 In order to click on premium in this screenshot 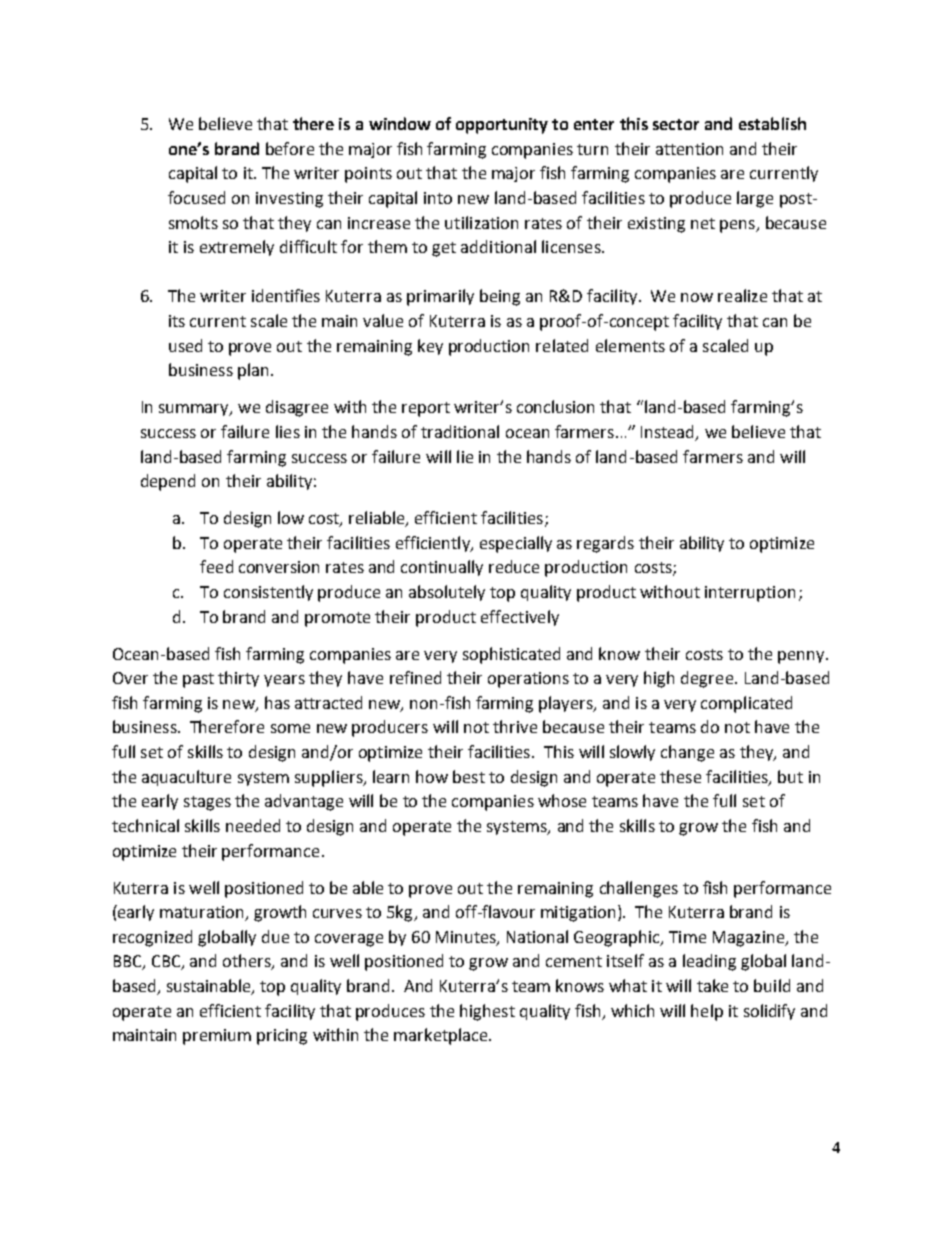, I will do `click(217, 1037)`.
